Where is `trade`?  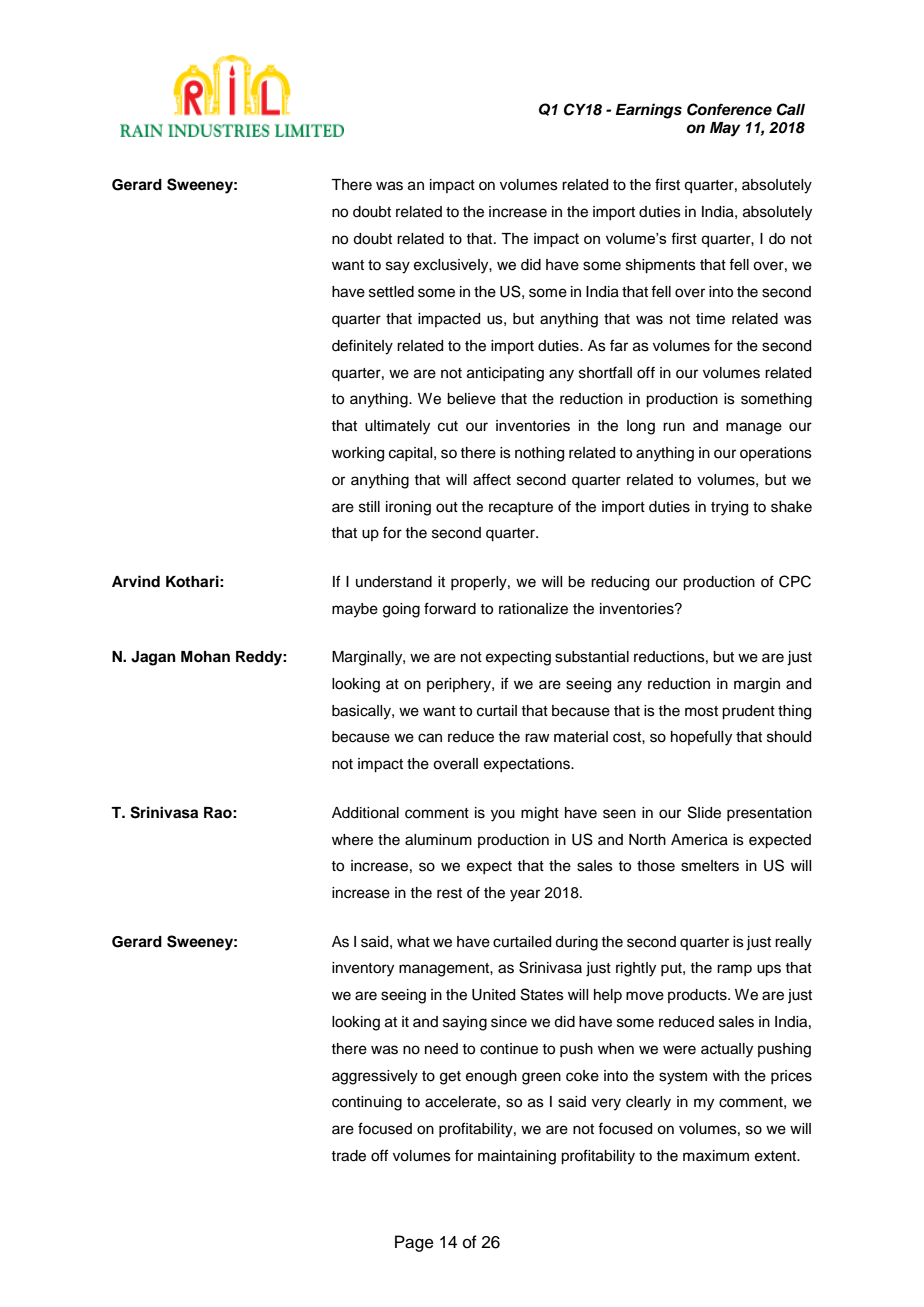
trade is located at coordinates (348, 1156).
